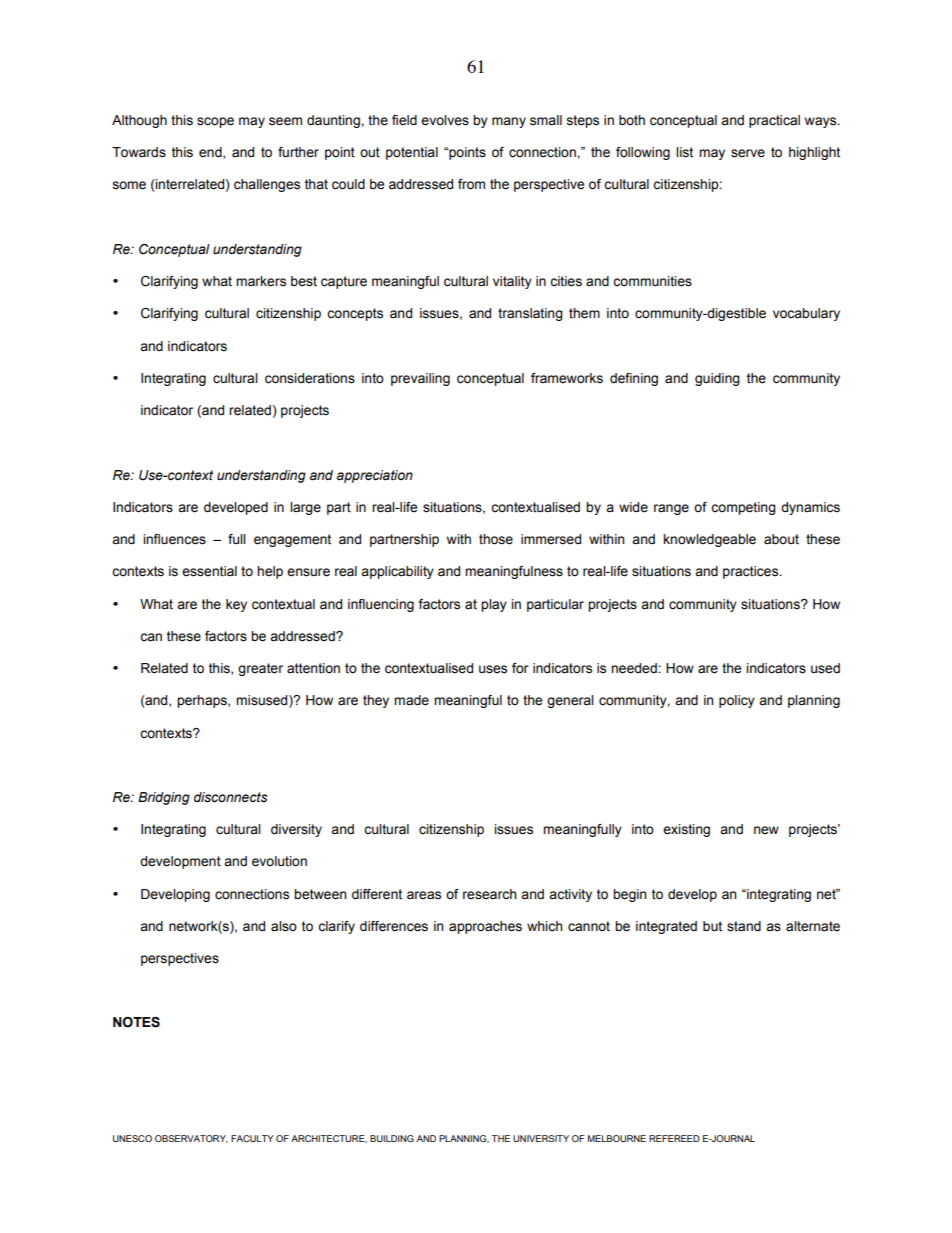 This screenshot has height=1233, width=952. What do you see at coordinates (310, 378) in the screenshot?
I see `considerations` at bounding box center [310, 378].
